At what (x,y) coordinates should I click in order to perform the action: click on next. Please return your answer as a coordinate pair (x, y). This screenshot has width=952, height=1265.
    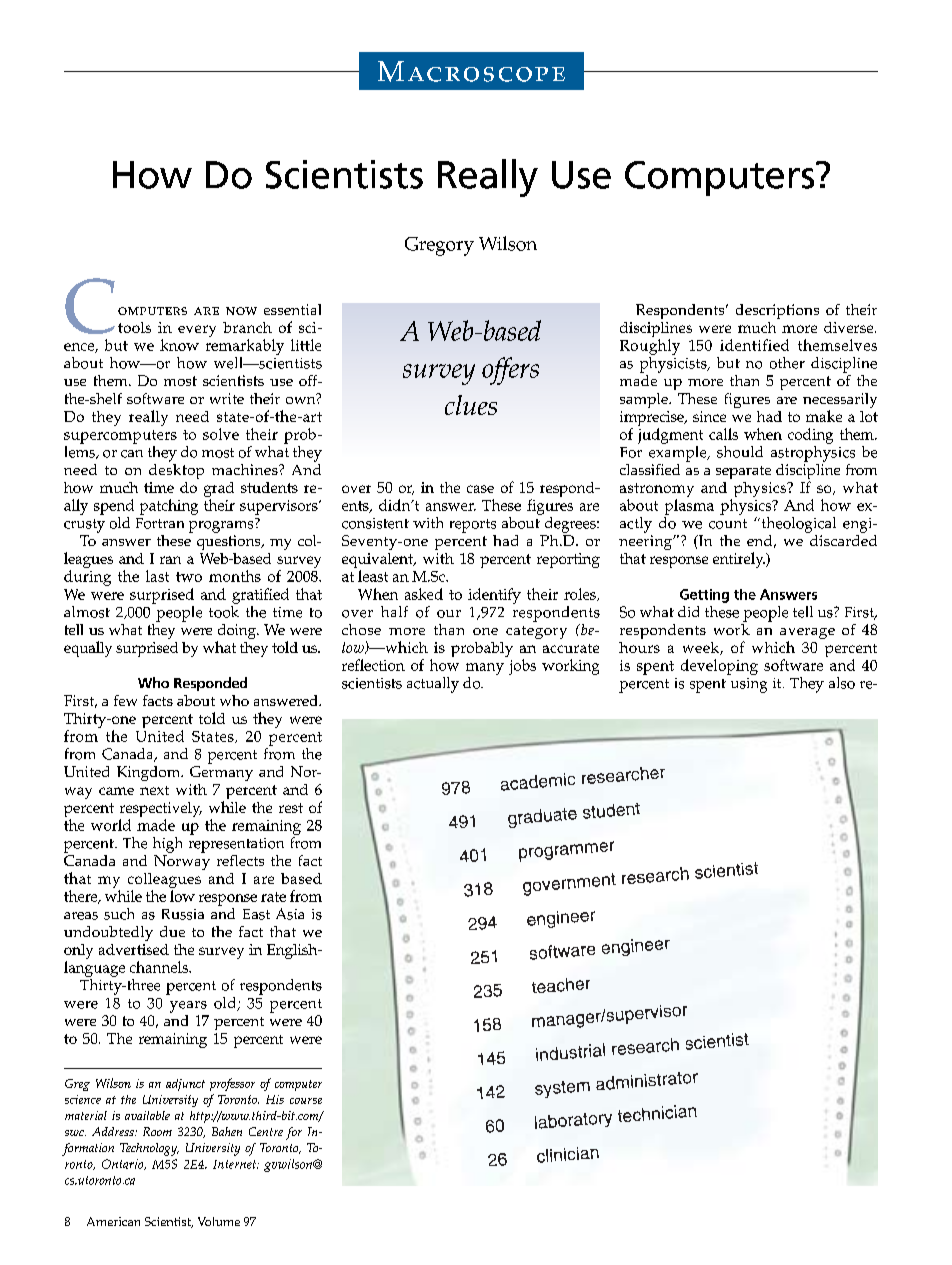
    Looking at the image, I should click on (154, 790).
